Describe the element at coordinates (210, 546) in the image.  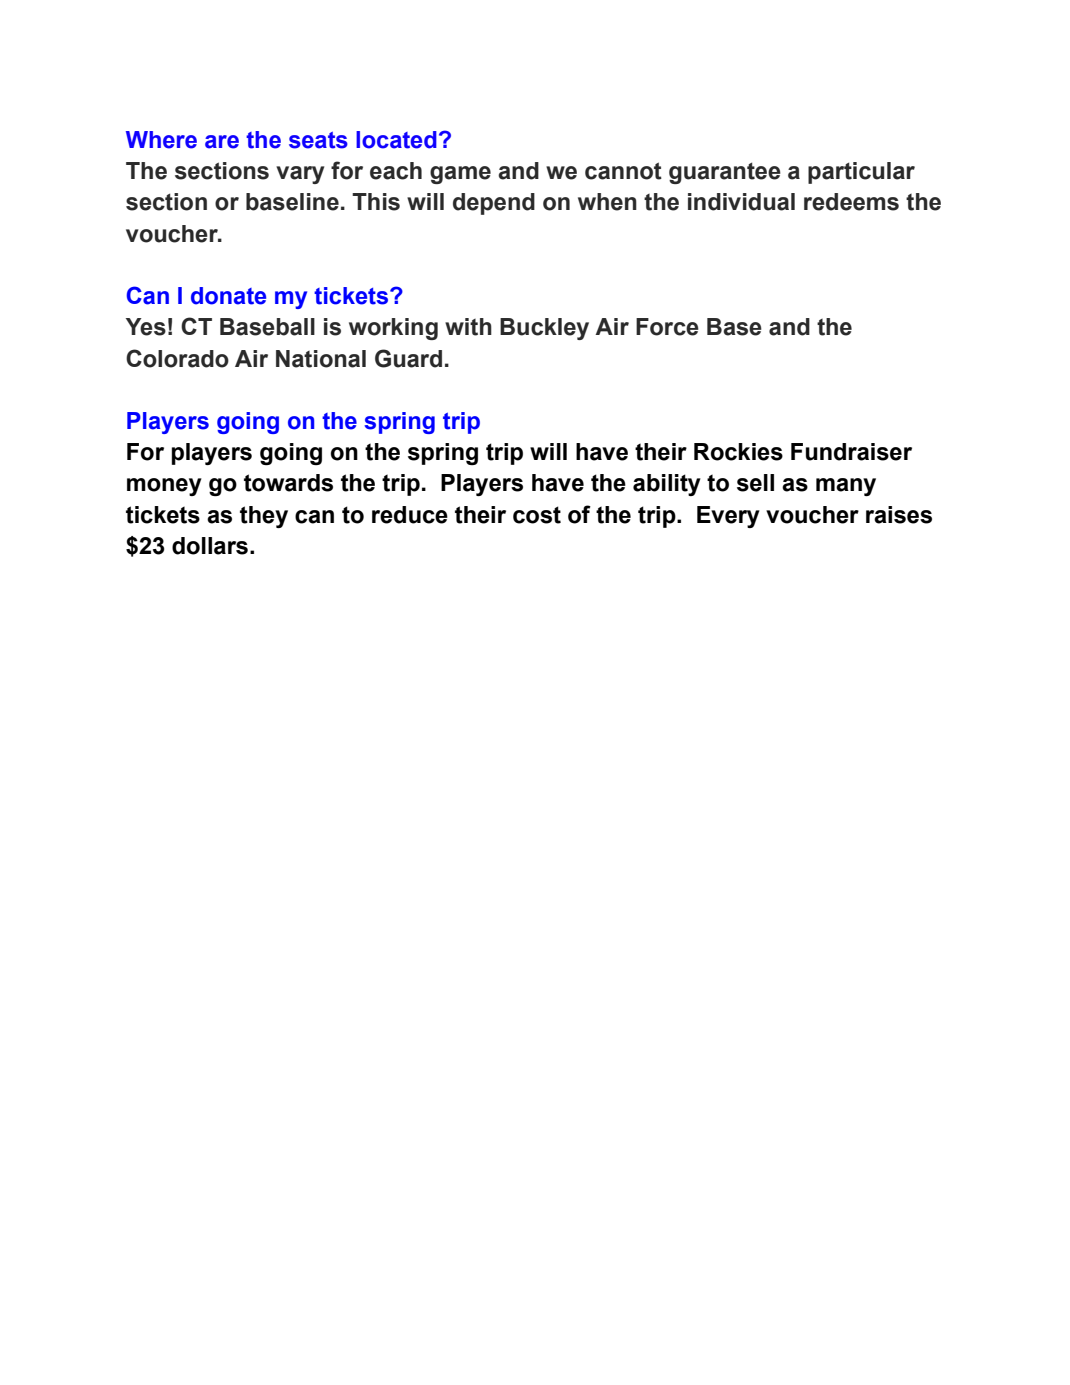
I see `dollars` at that location.
